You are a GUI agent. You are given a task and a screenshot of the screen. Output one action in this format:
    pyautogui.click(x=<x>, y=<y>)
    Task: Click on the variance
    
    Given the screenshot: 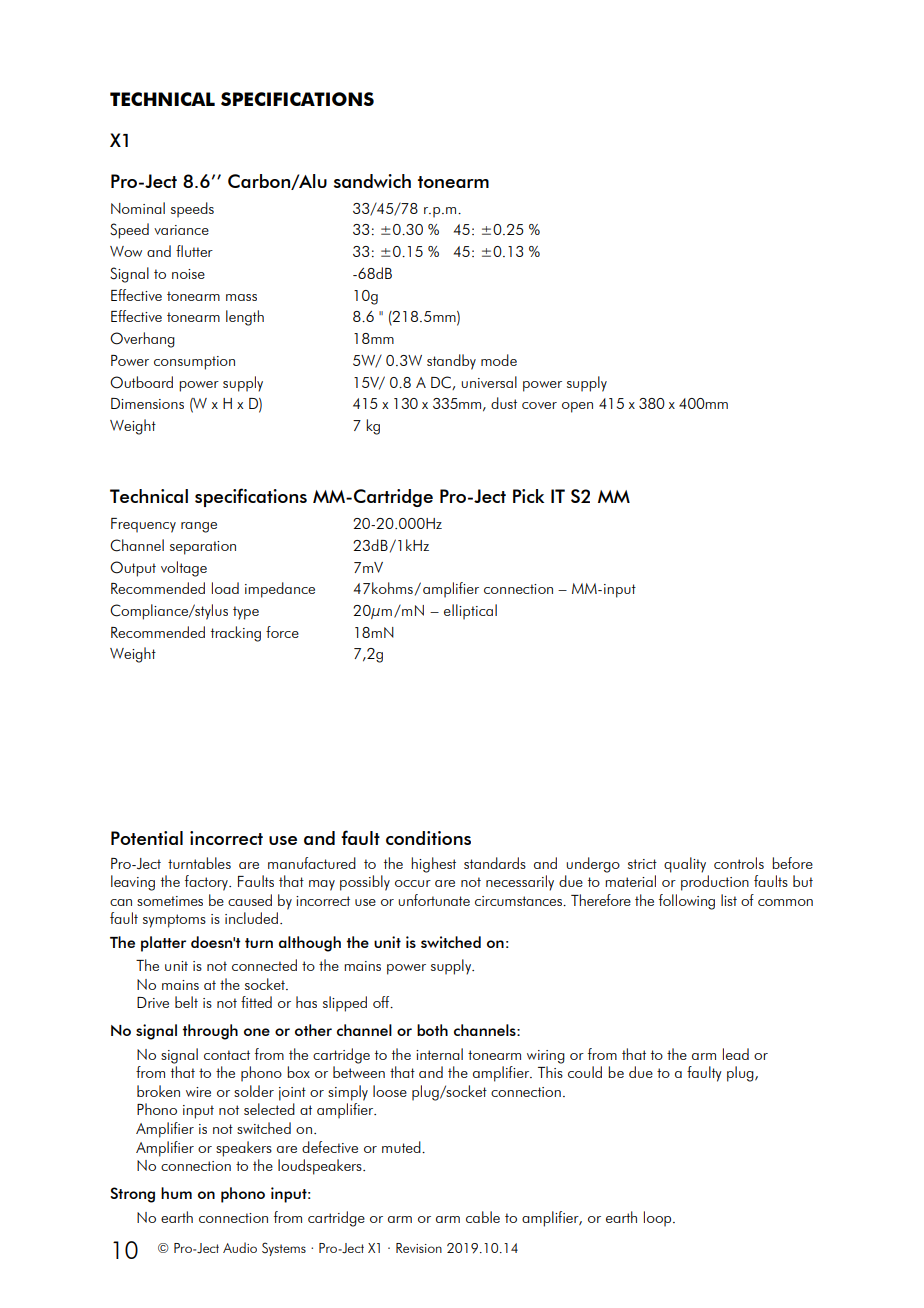 What is the action you would take?
    pyautogui.click(x=181, y=230)
